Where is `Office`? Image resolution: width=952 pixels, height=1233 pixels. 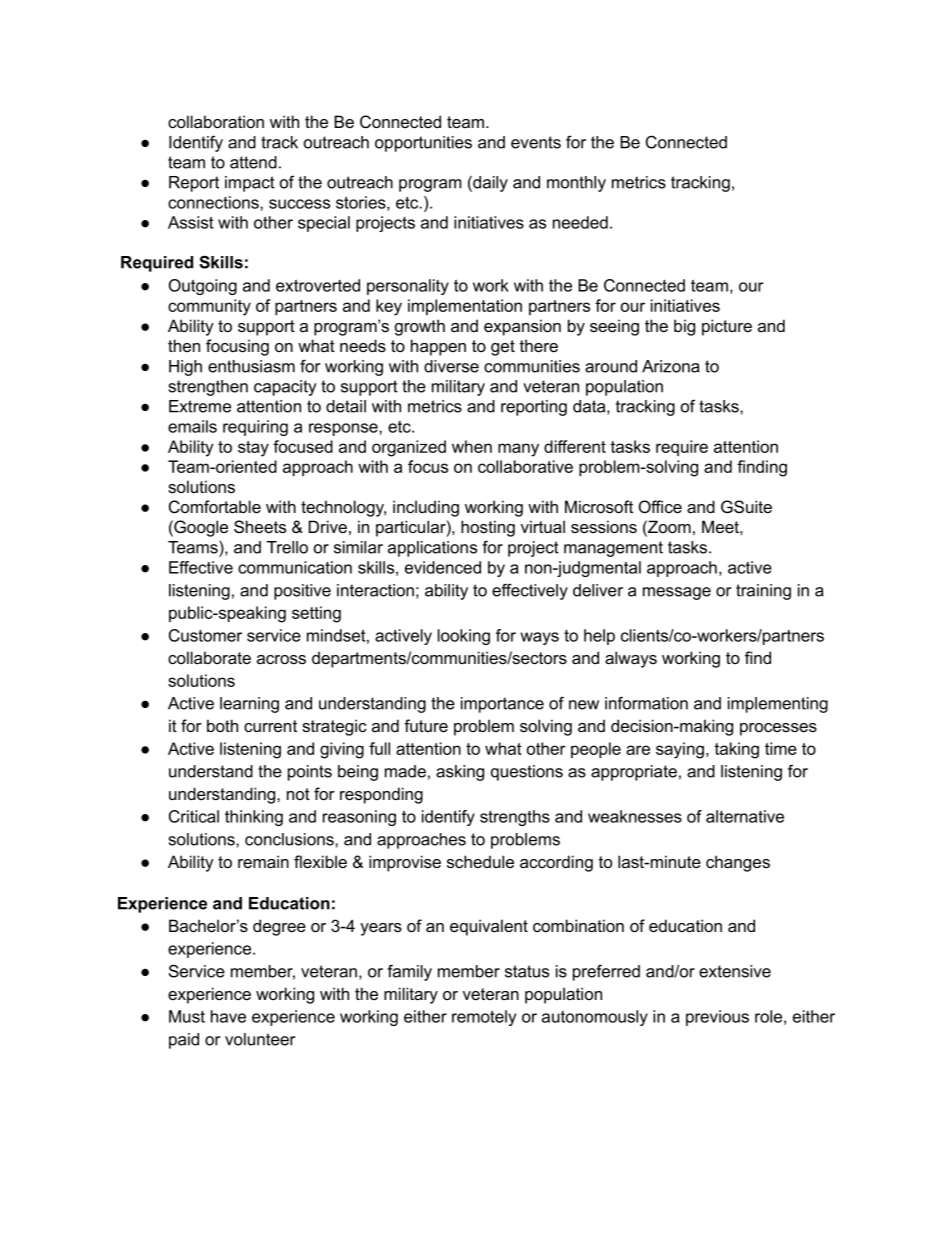
Office is located at coordinates (660, 507).
